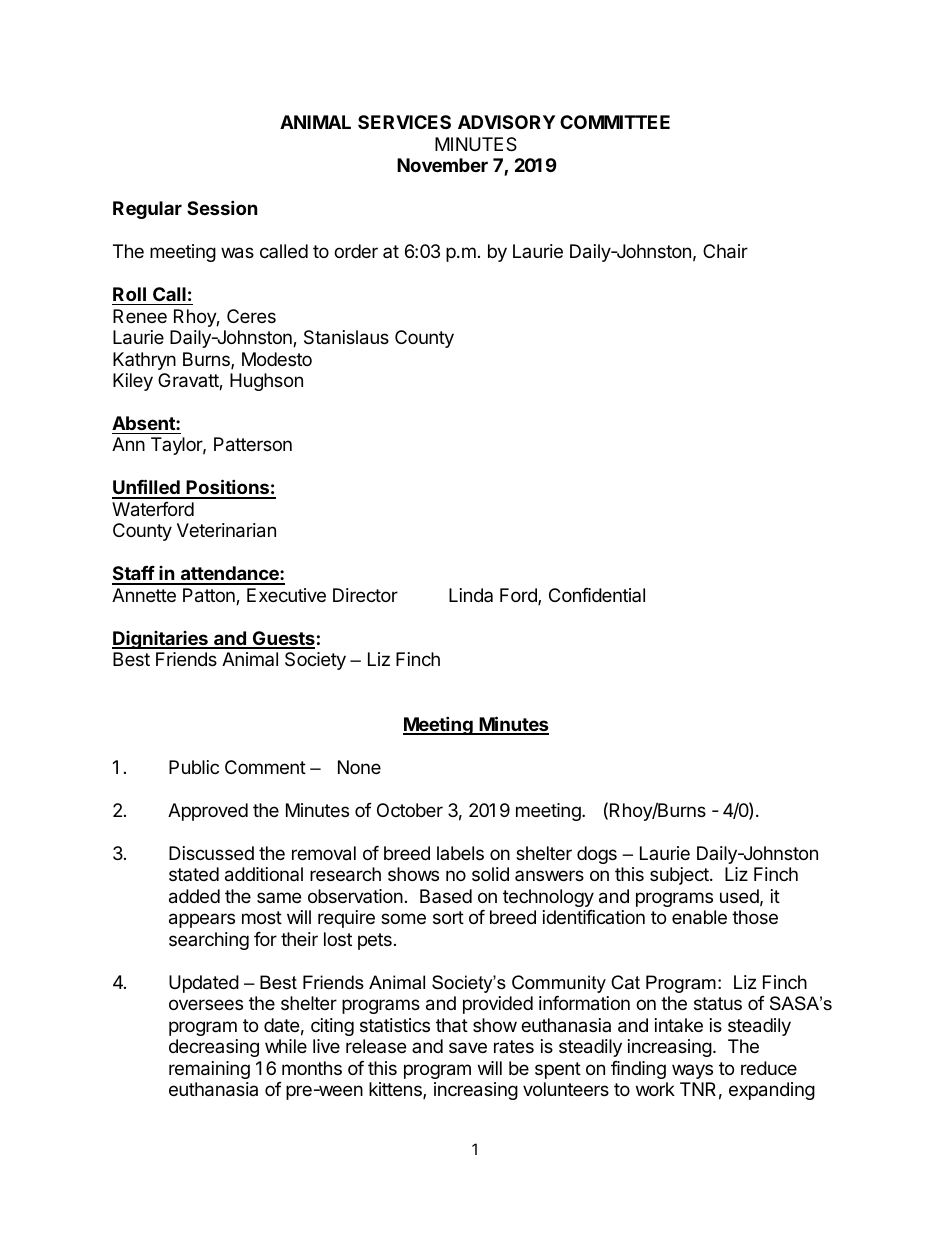 Image resolution: width=952 pixels, height=1233 pixels. Describe the element at coordinates (209, 1070) in the screenshot. I see `remaining` at that location.
